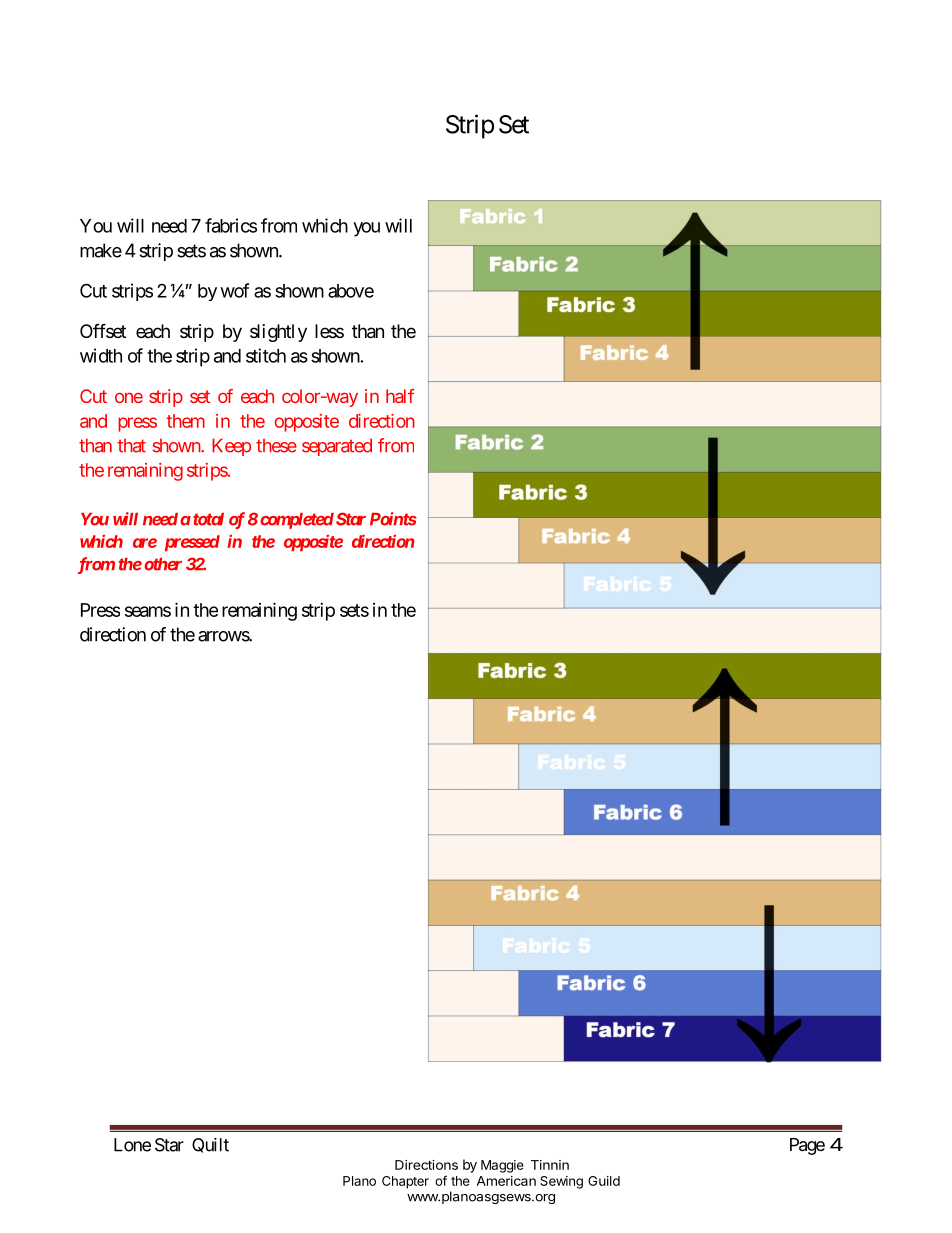 This screenshot has width=952, height=1233. Describe the element at coordinates (400, 396) in the screenshot. I see `half` at that location.
